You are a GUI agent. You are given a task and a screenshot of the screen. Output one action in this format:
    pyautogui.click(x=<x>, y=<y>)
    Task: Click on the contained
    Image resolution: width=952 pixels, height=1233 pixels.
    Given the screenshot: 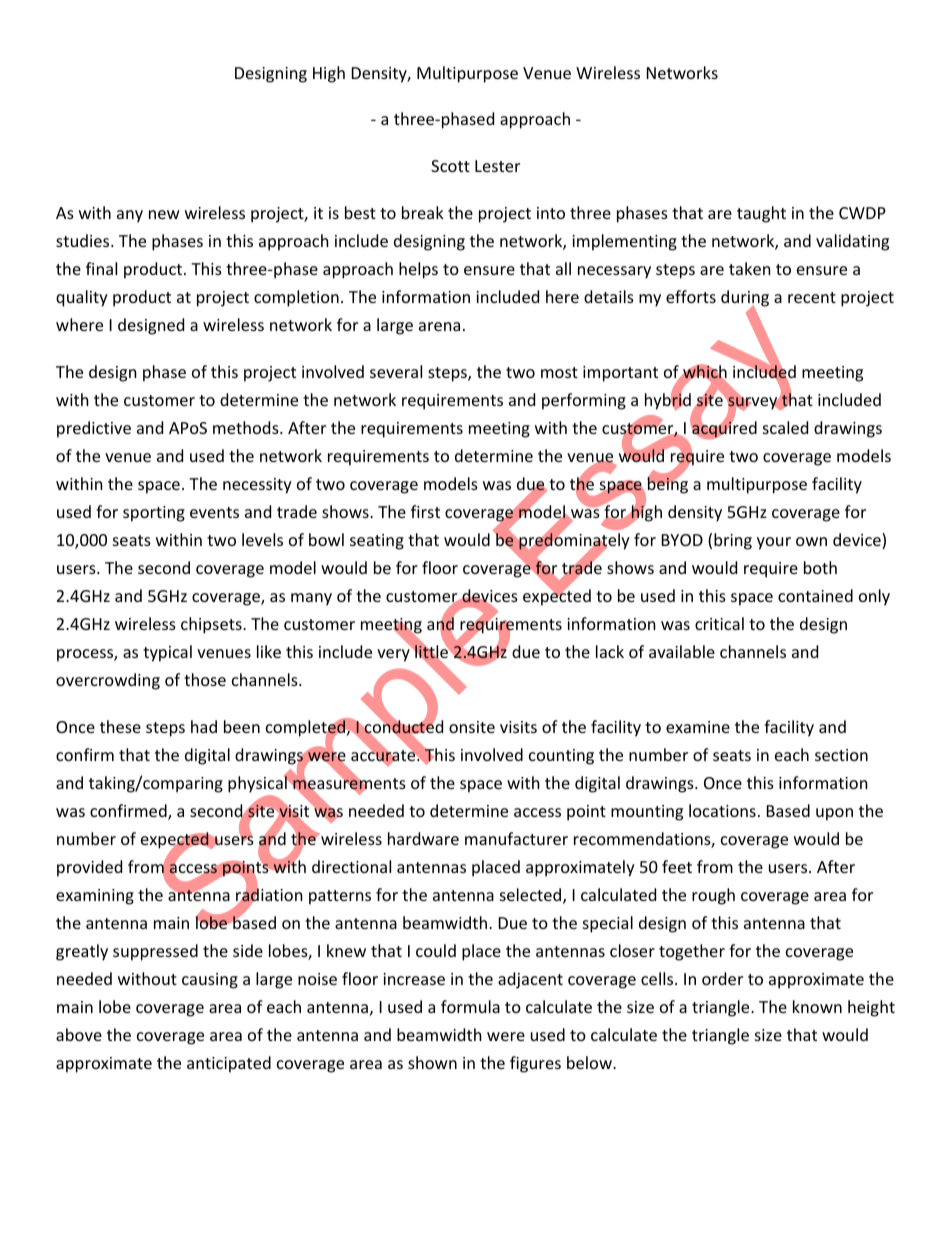 What is the action you would take?
    pyautogui.click(x=815, y=595)
